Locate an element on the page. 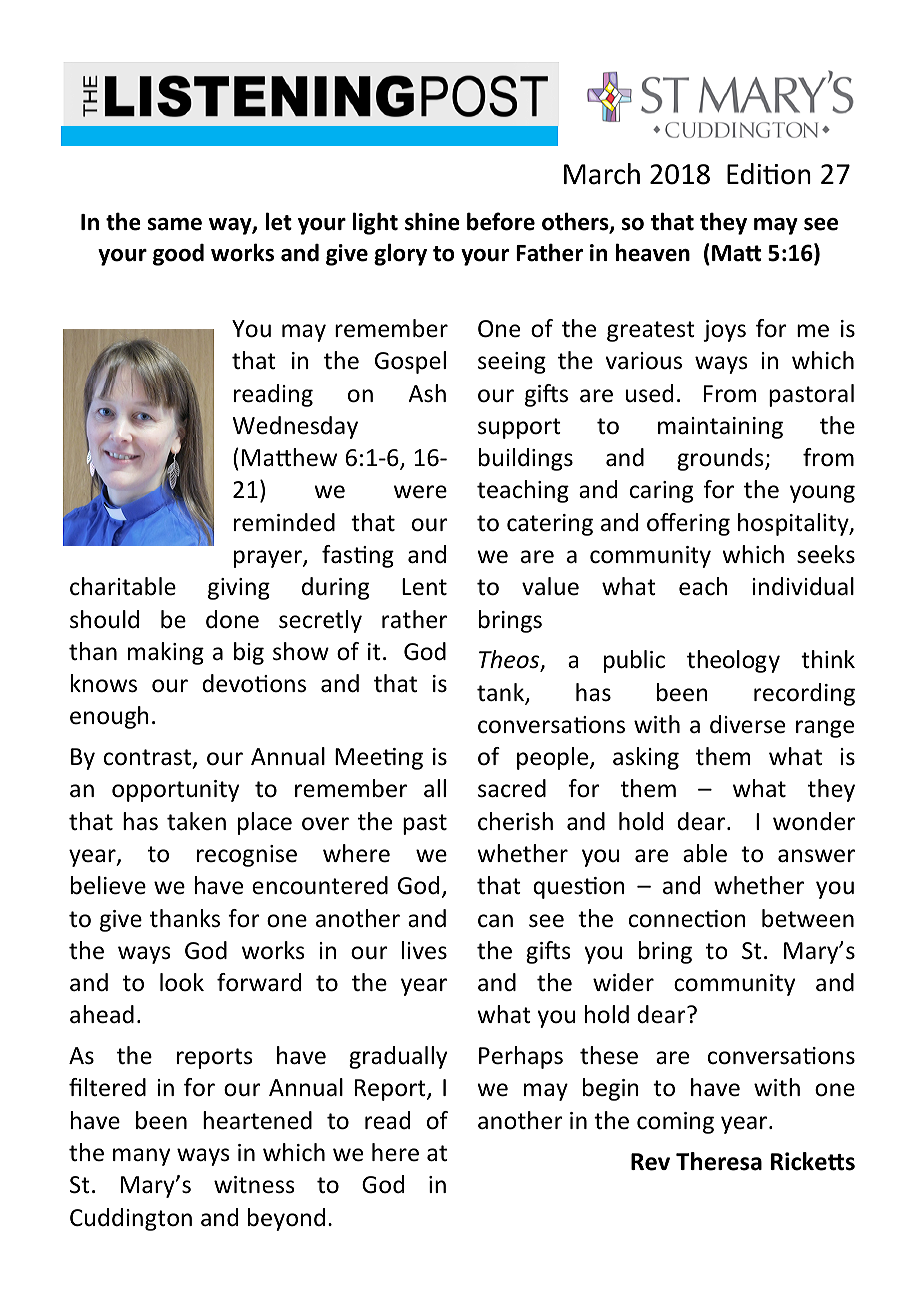 This document has width=924, height=1310. answer is located at coordinates (816, 856).
